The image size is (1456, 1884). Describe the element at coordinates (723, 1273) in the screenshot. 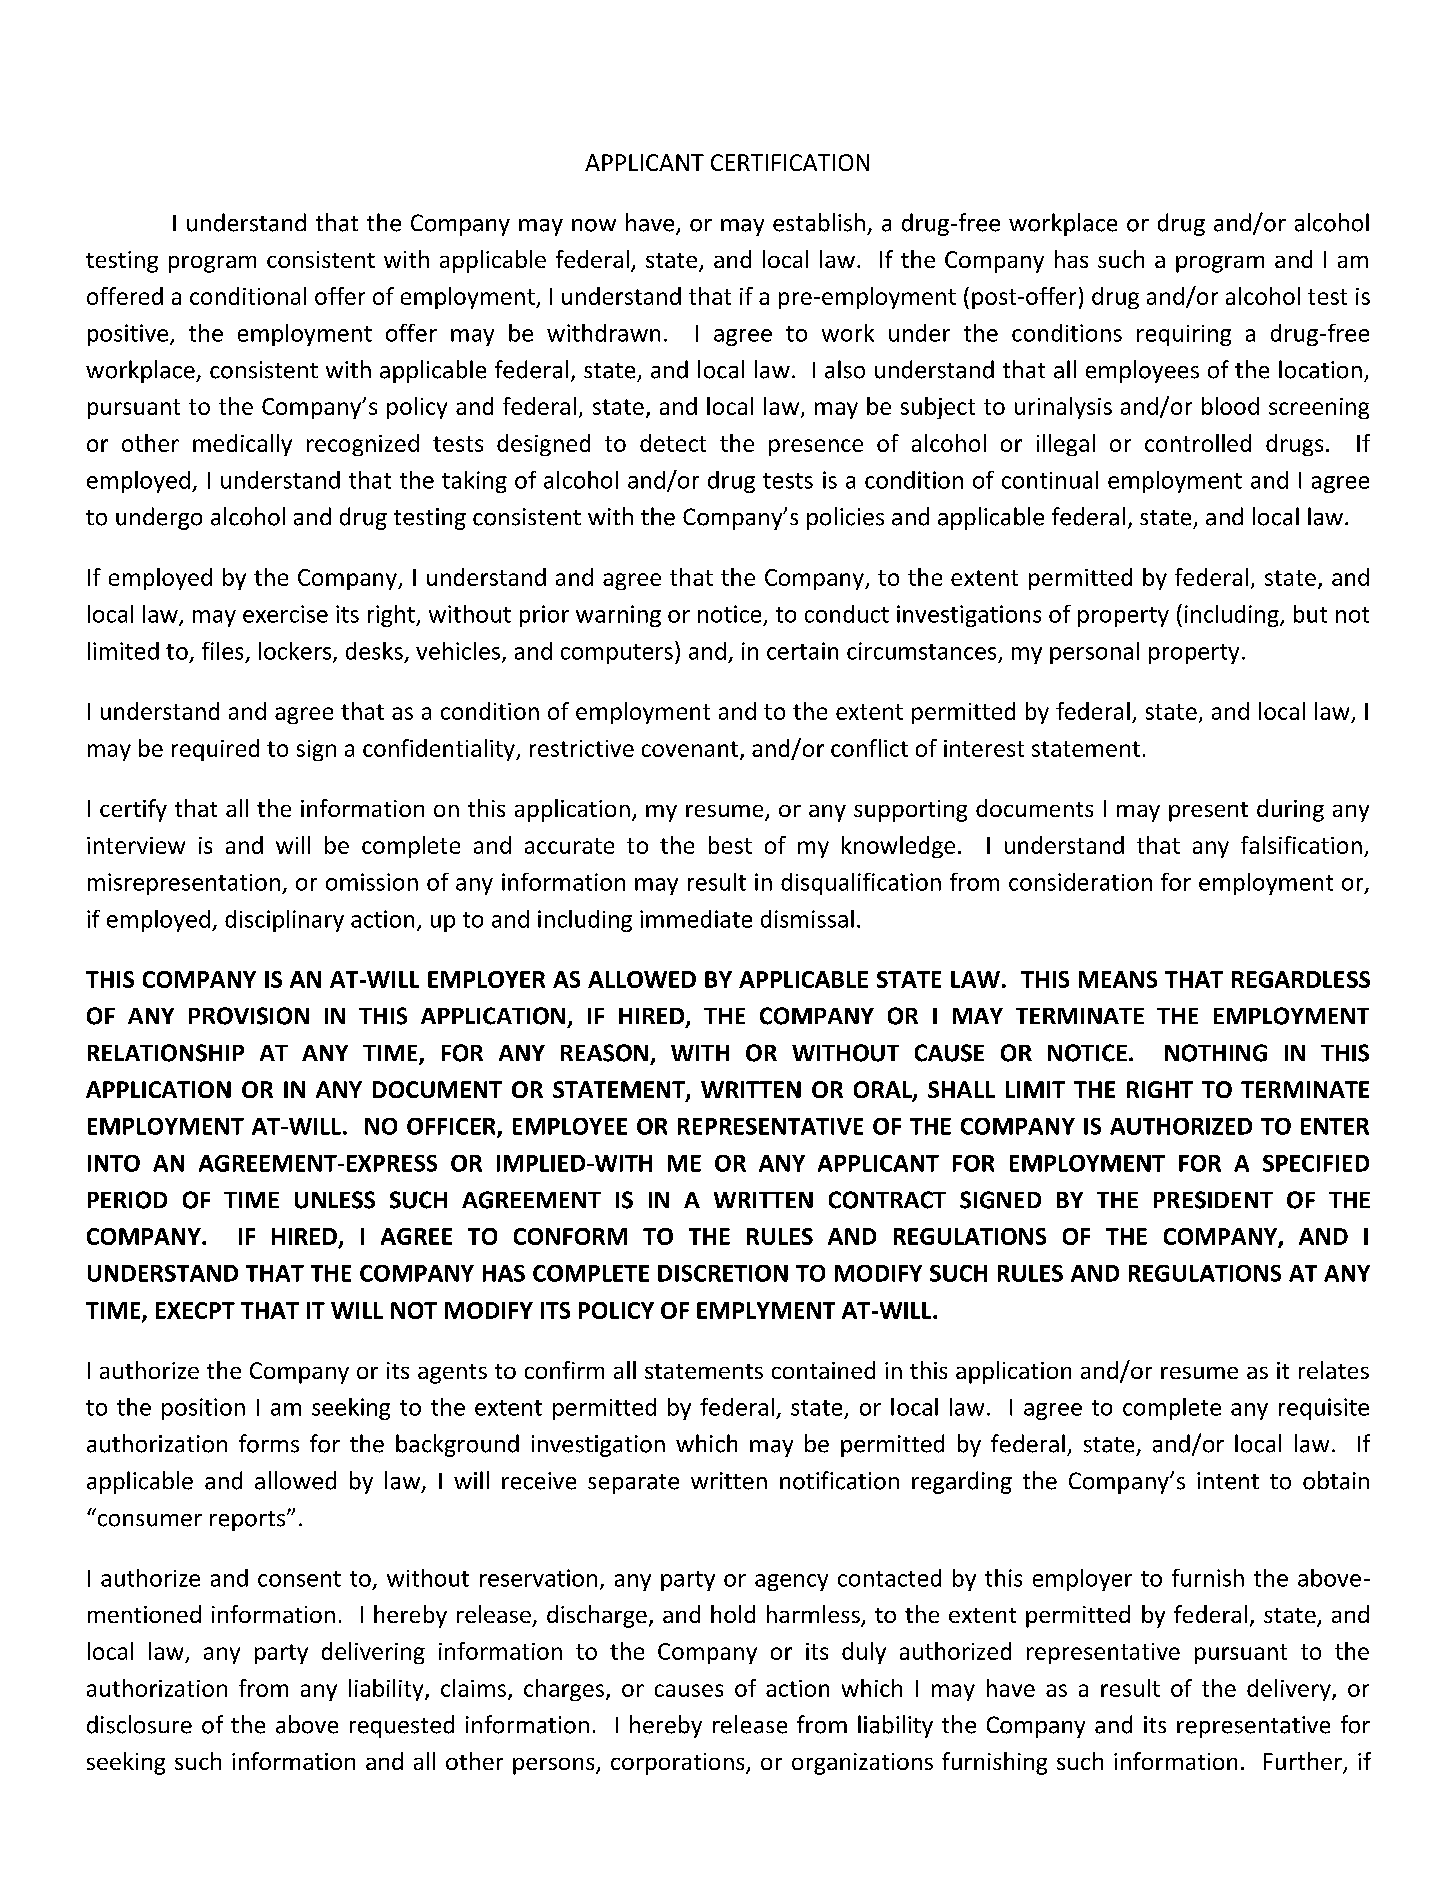

I see `DISCRETION` at that location.
